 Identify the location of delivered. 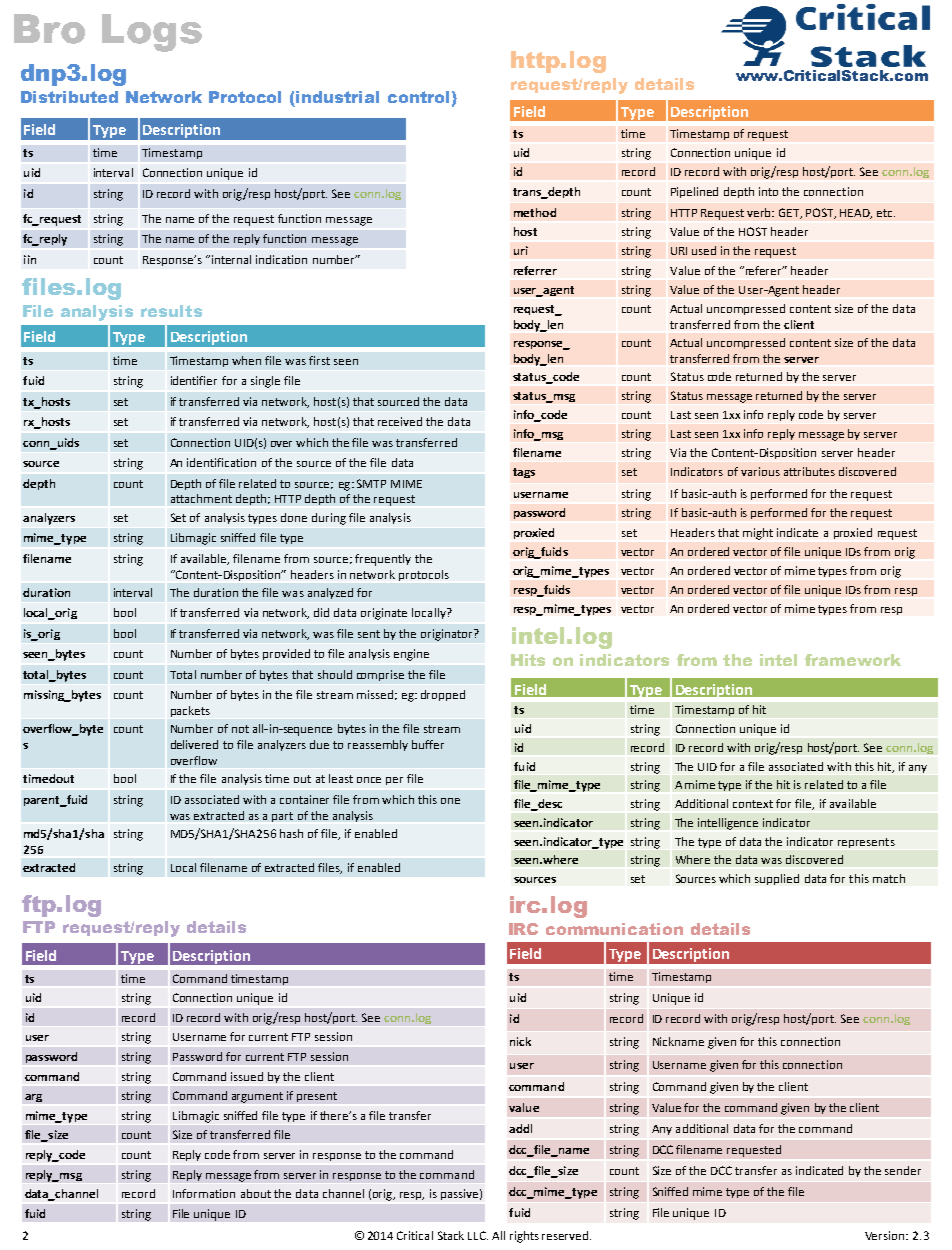
(194, 744).
